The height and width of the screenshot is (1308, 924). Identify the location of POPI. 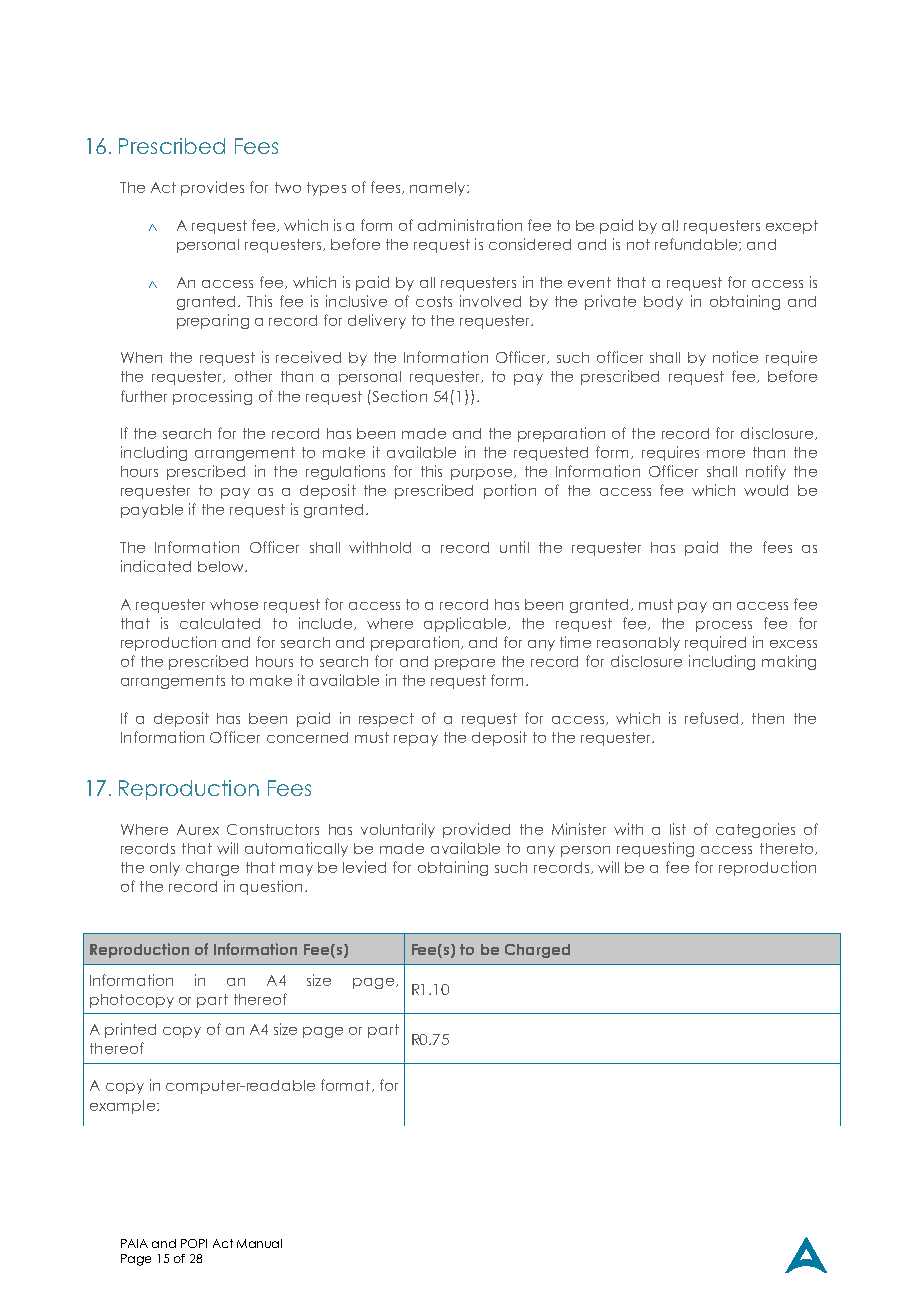
(194, 1243).
